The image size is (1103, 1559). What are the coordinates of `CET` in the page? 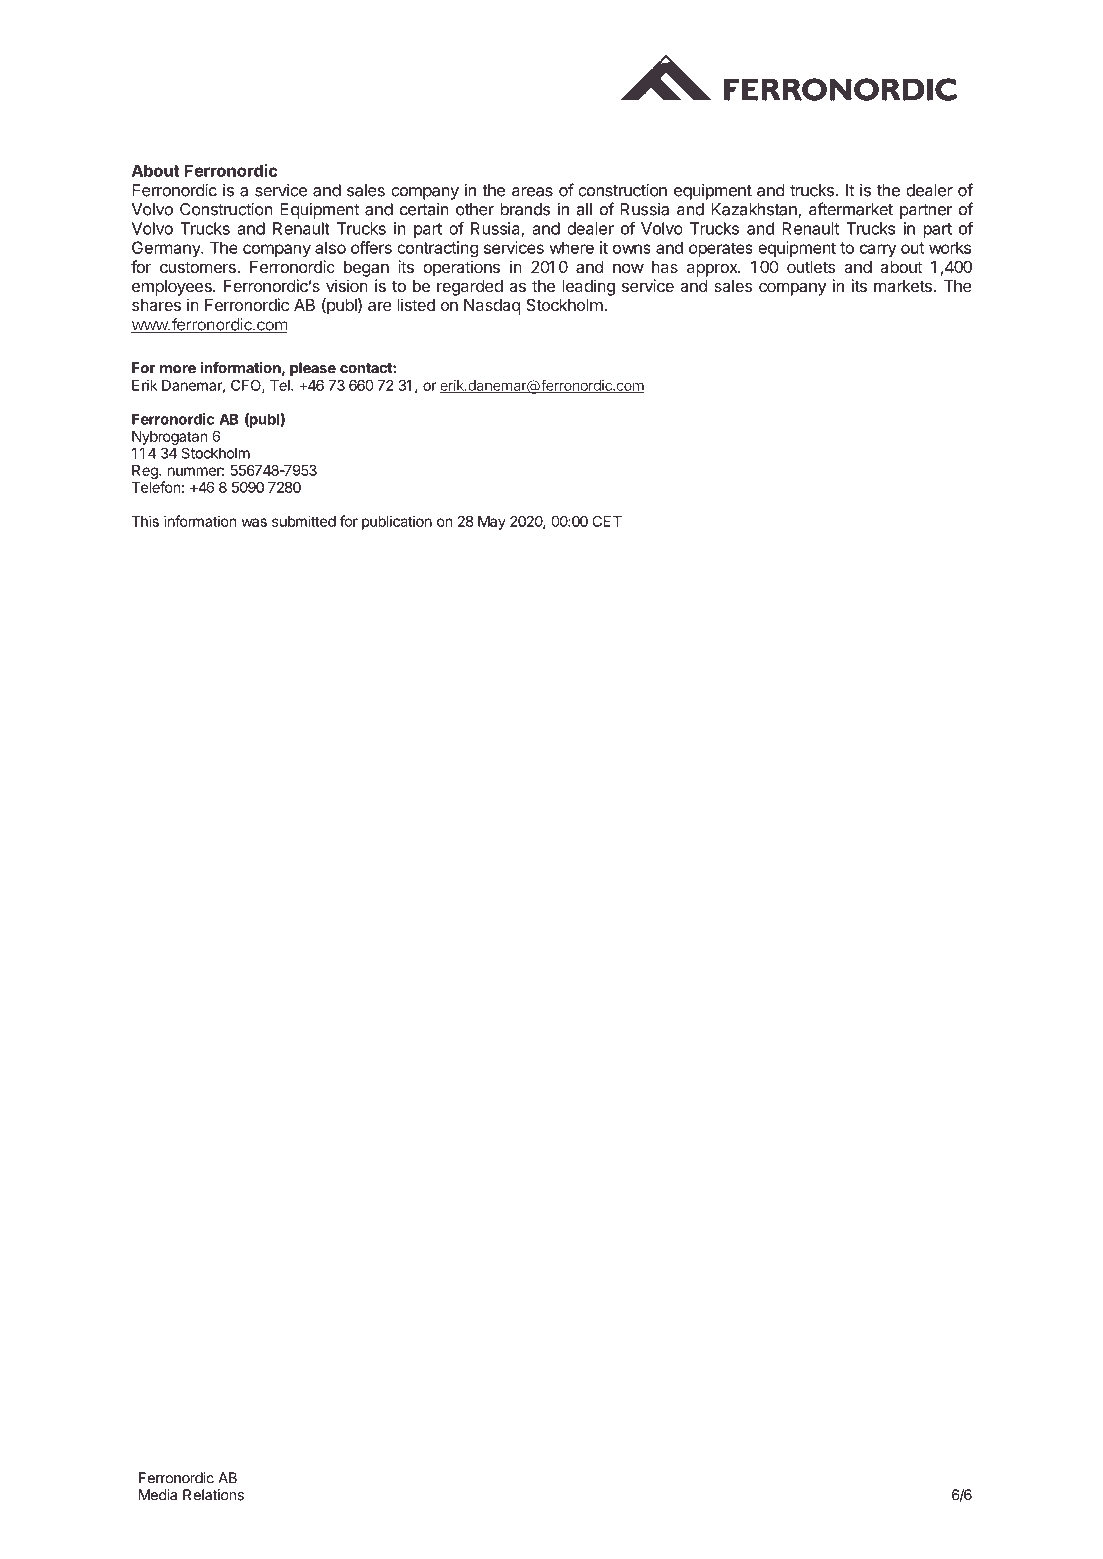 It's located at (607, 521).
